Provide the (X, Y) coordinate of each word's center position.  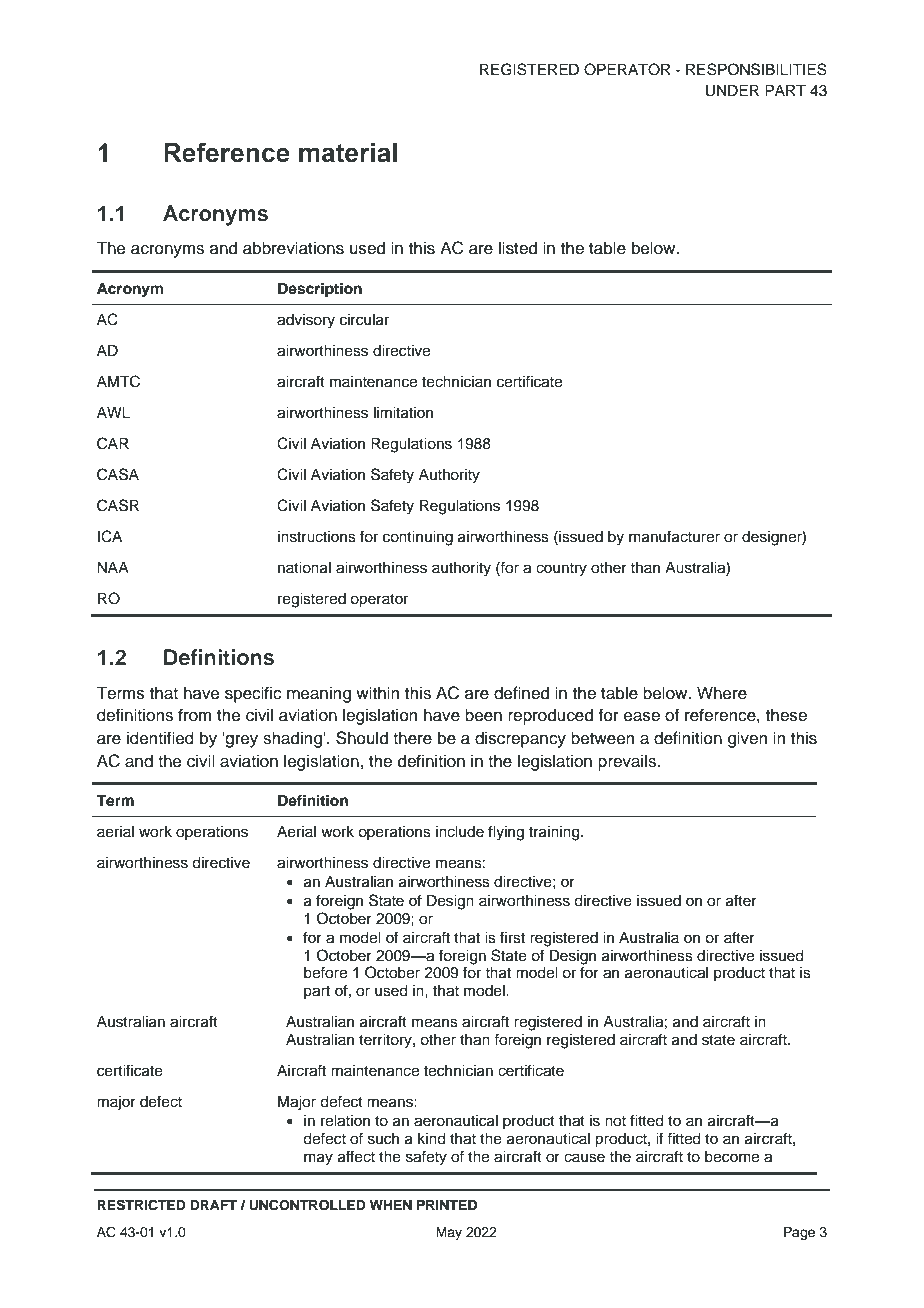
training (555, 833)
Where (722, 693)
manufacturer (674, 536)
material (348, 153)
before (325, 972)
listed (518, 248)
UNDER (732, 90)
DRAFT (213, 1205)
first (512, 937)
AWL (113, 412)
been (483, 715)
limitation (403, 413)
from (195, 715)
